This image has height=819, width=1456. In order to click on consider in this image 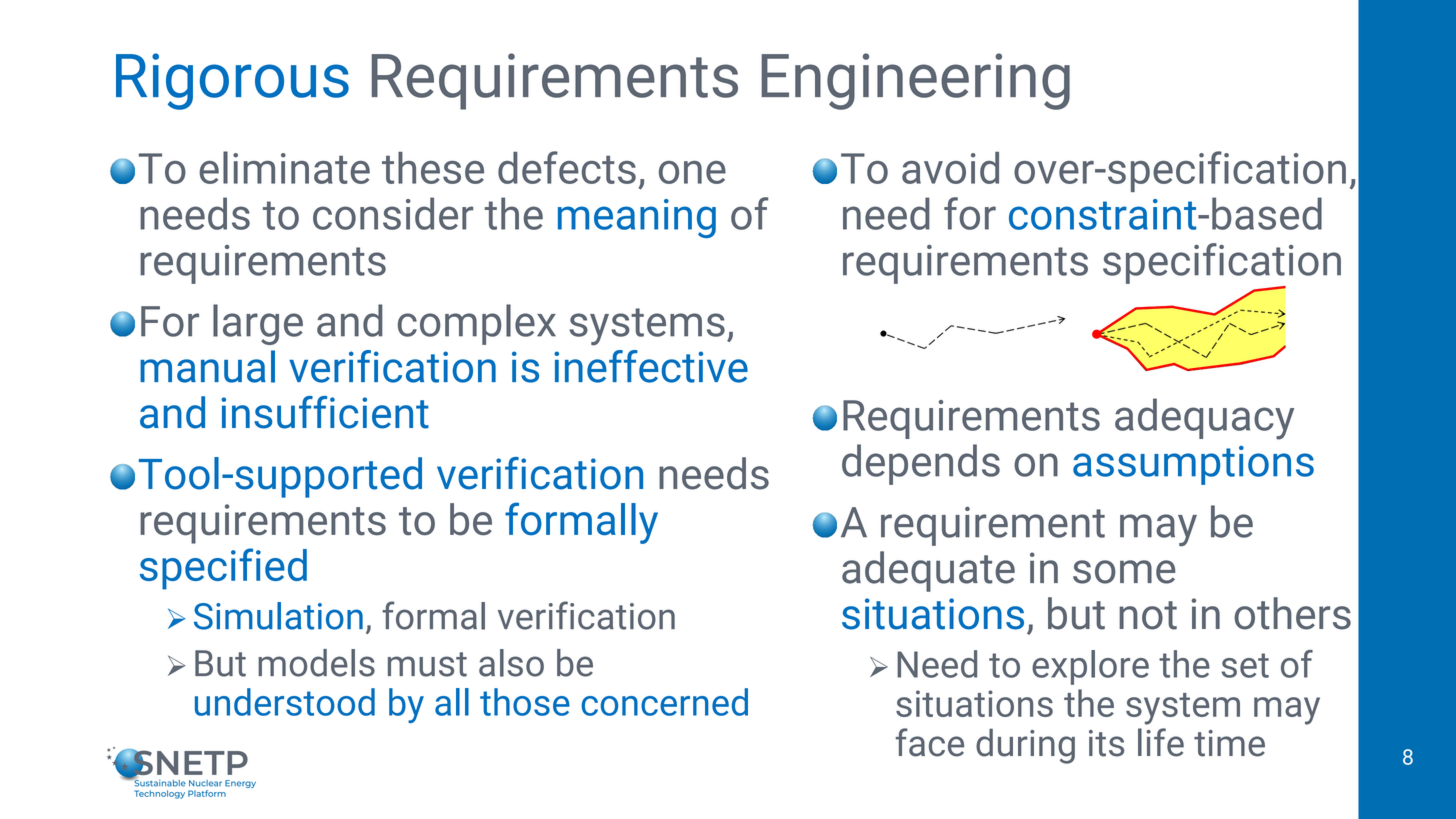, I will do `click(393, 213)`.
